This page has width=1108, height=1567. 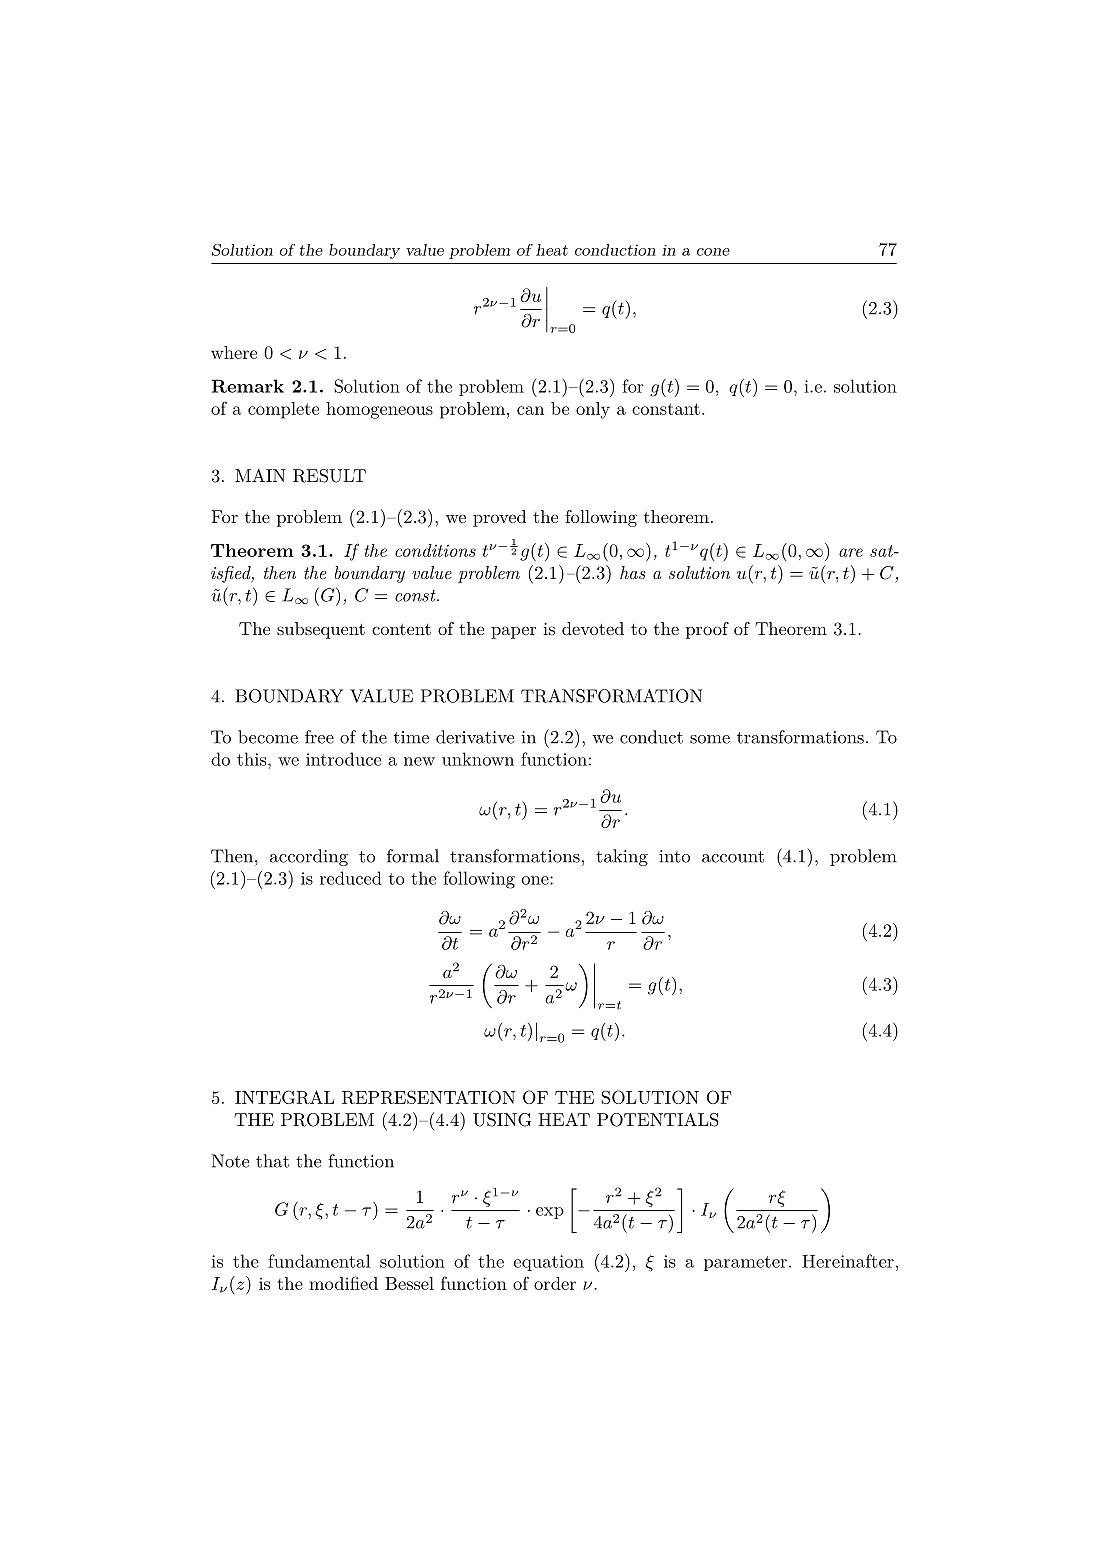 What do you see at coordinates (710, 739) in the page?
I see `some` at bounding box center [710, 739].
